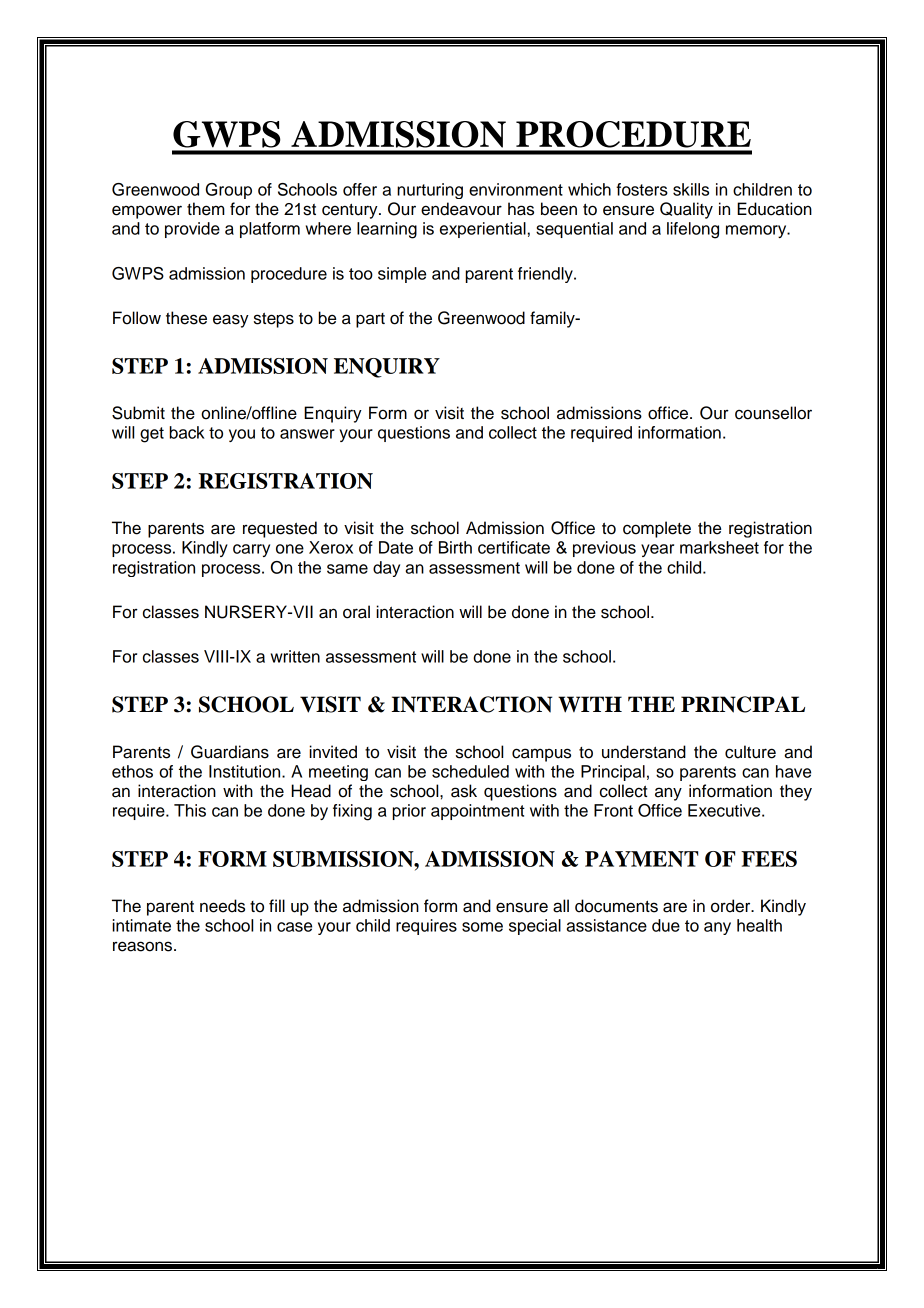 The image size is (924, 1308). I want to click on Quality, so click(686, 210).
